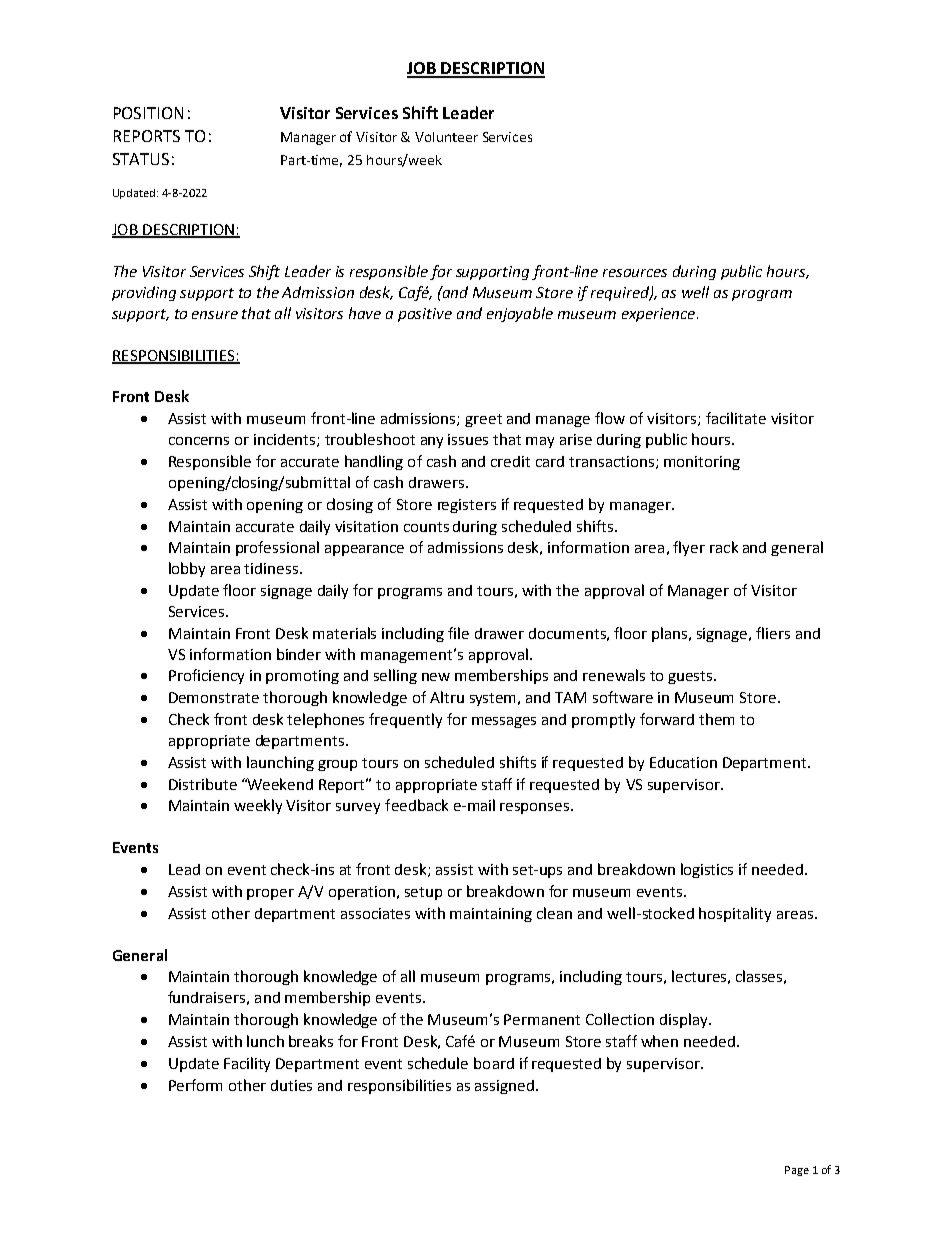 Image resolution: width=952 pixels, height=1233 pixels. I want to click on Perform, so click(195, 1085).
